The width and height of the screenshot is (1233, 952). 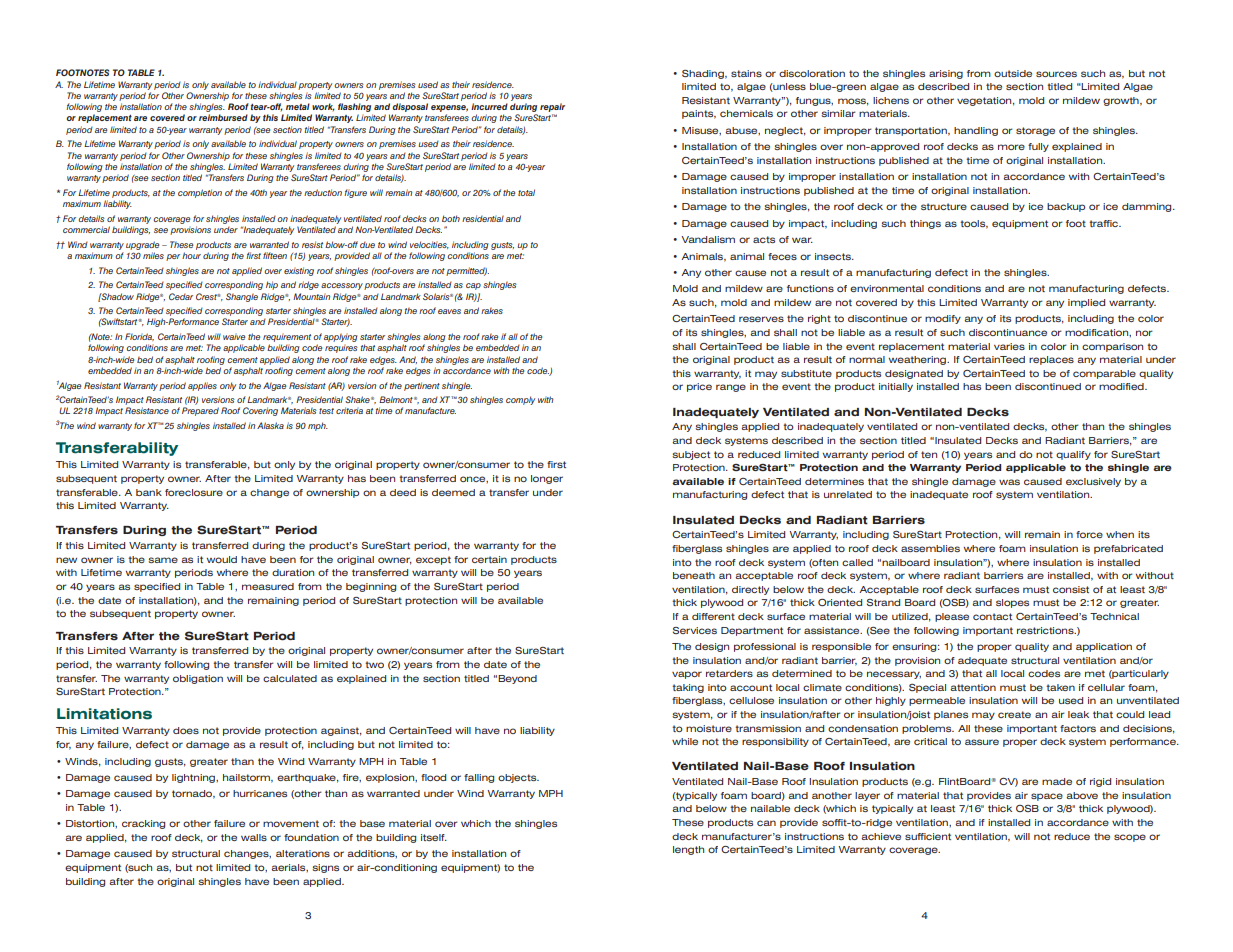 I want to click on outside, so click(x=1013, y=73).
